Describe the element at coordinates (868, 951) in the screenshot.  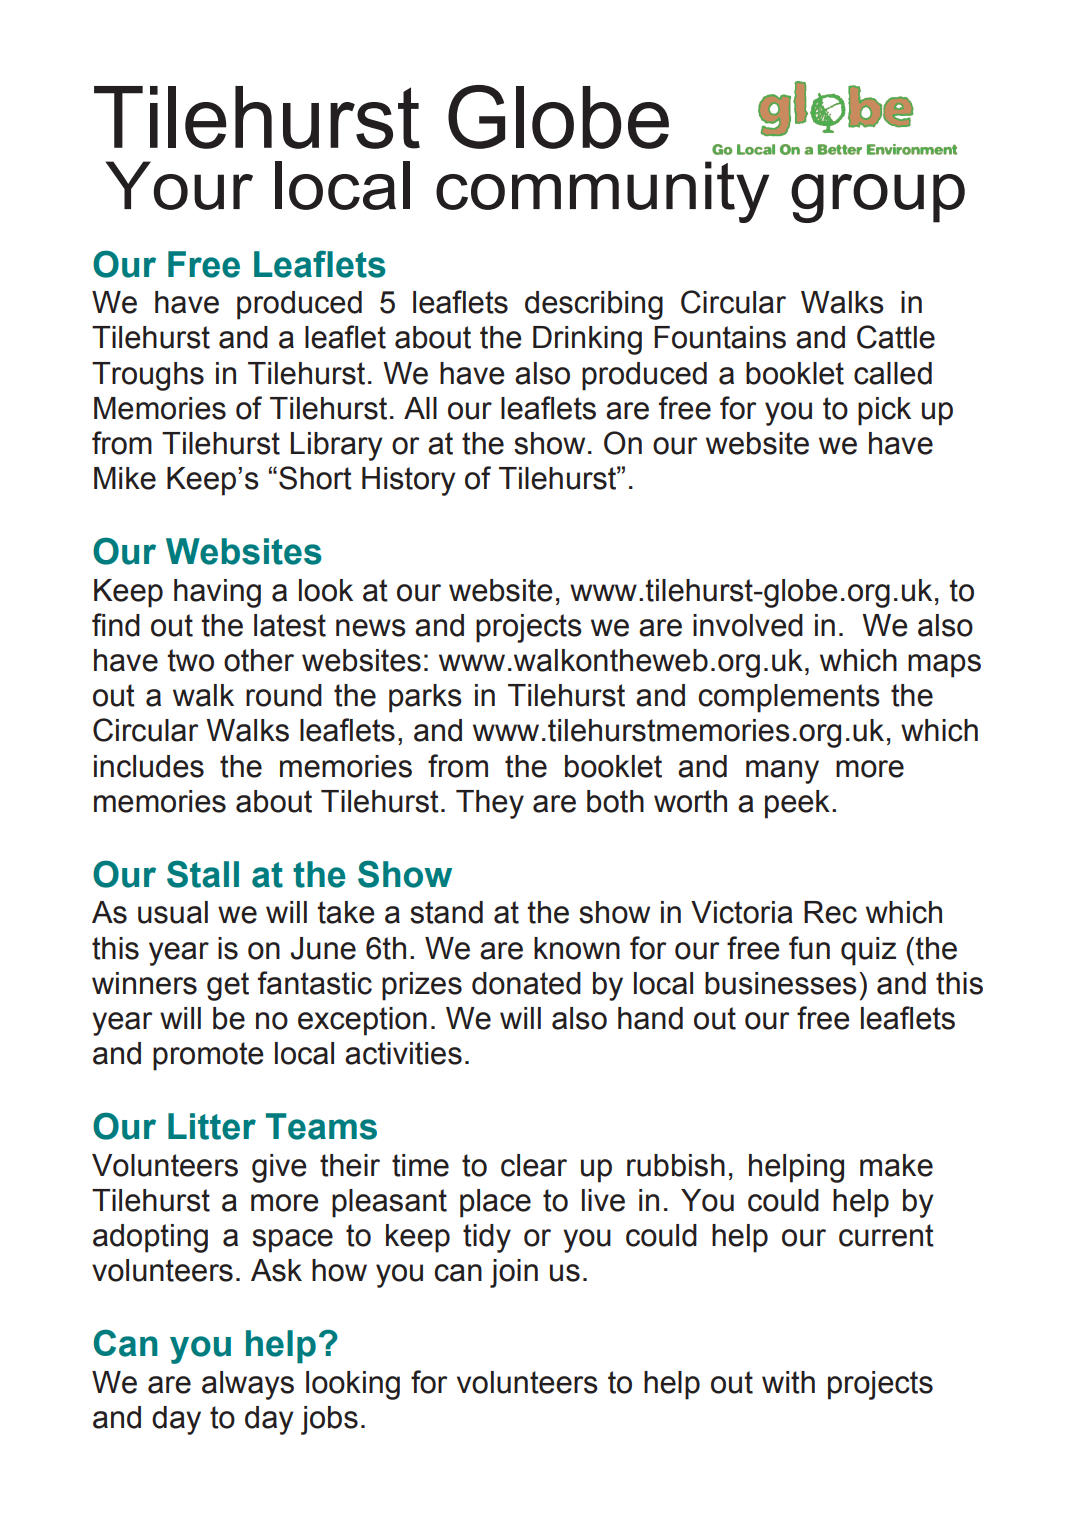
I see `quiz` at that location.
